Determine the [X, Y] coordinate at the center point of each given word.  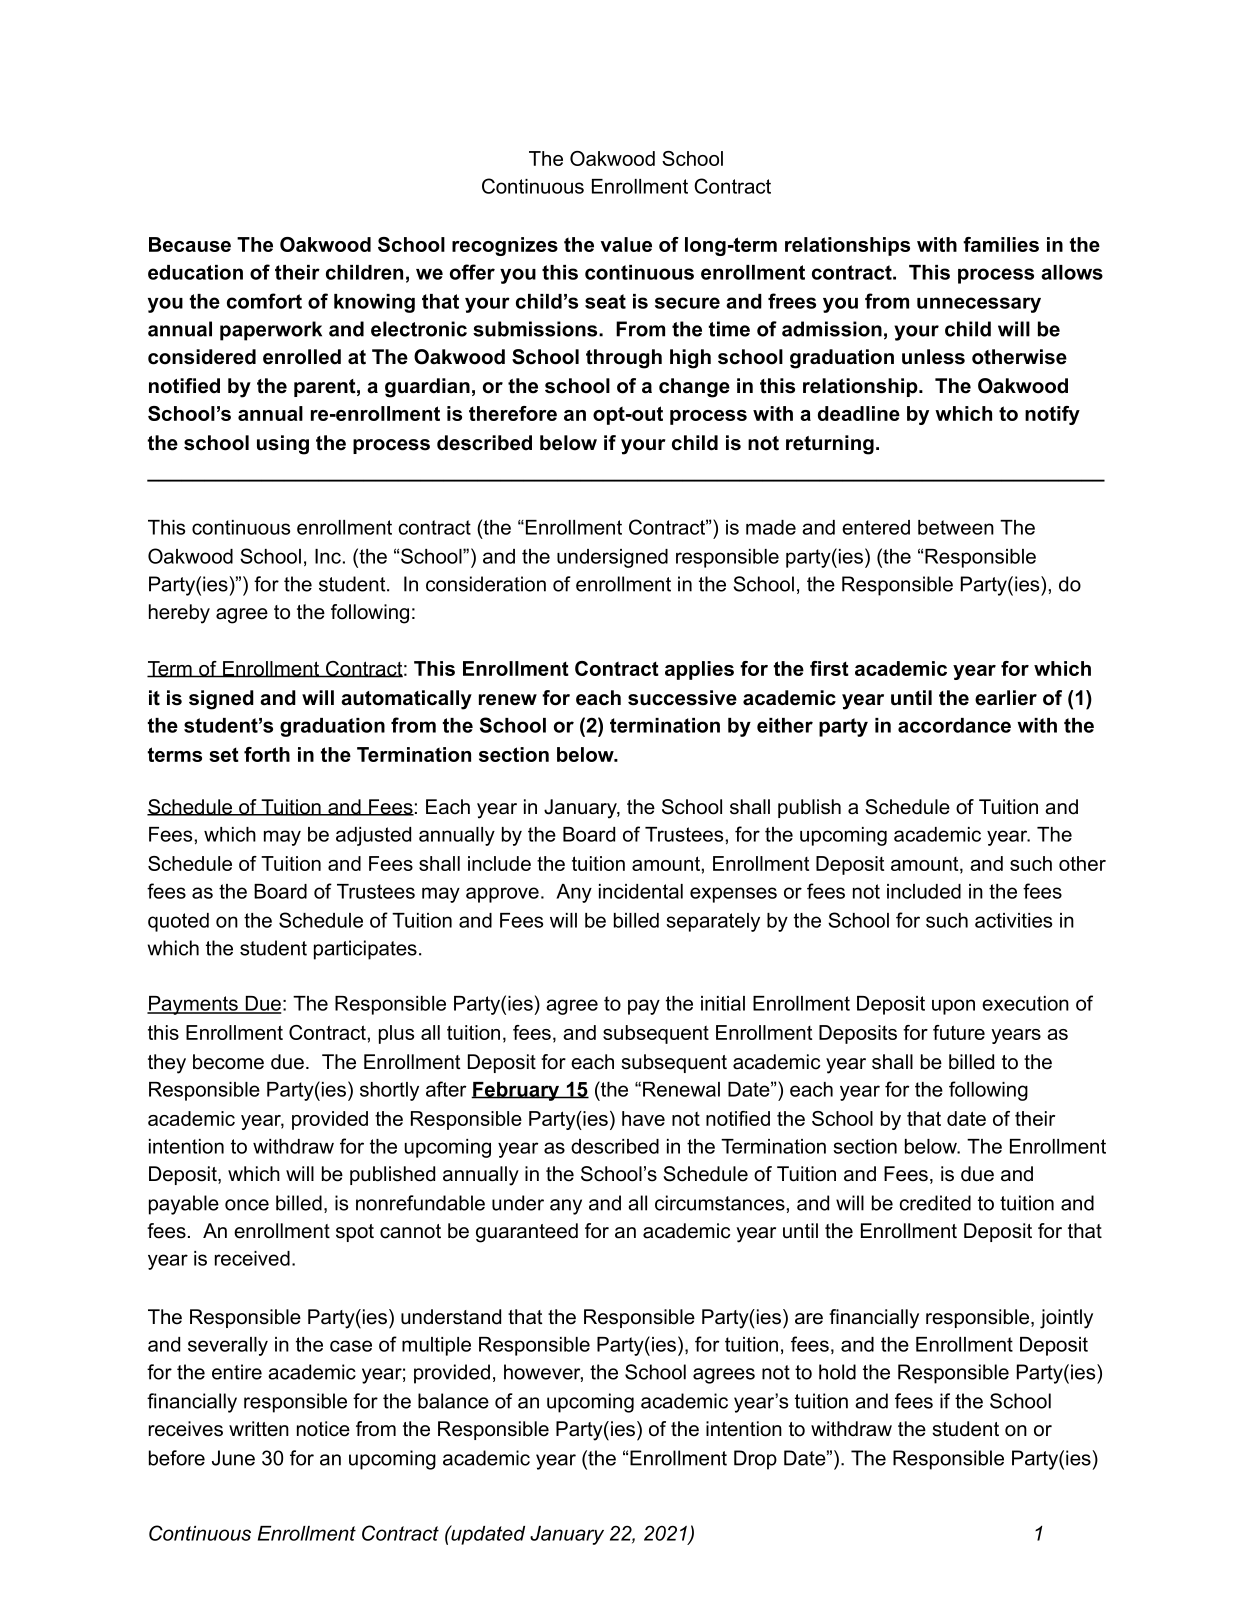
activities [1013, 920]
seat [605, 301]
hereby [179, 614]
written [259, 1429]
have [643, 1118]
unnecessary [979, 305]
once [247, 1205]
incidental [641, 891]
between [956, 527]
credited [935, 1203]
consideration [486, 584]
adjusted [373, 836]
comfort [264, 301]
